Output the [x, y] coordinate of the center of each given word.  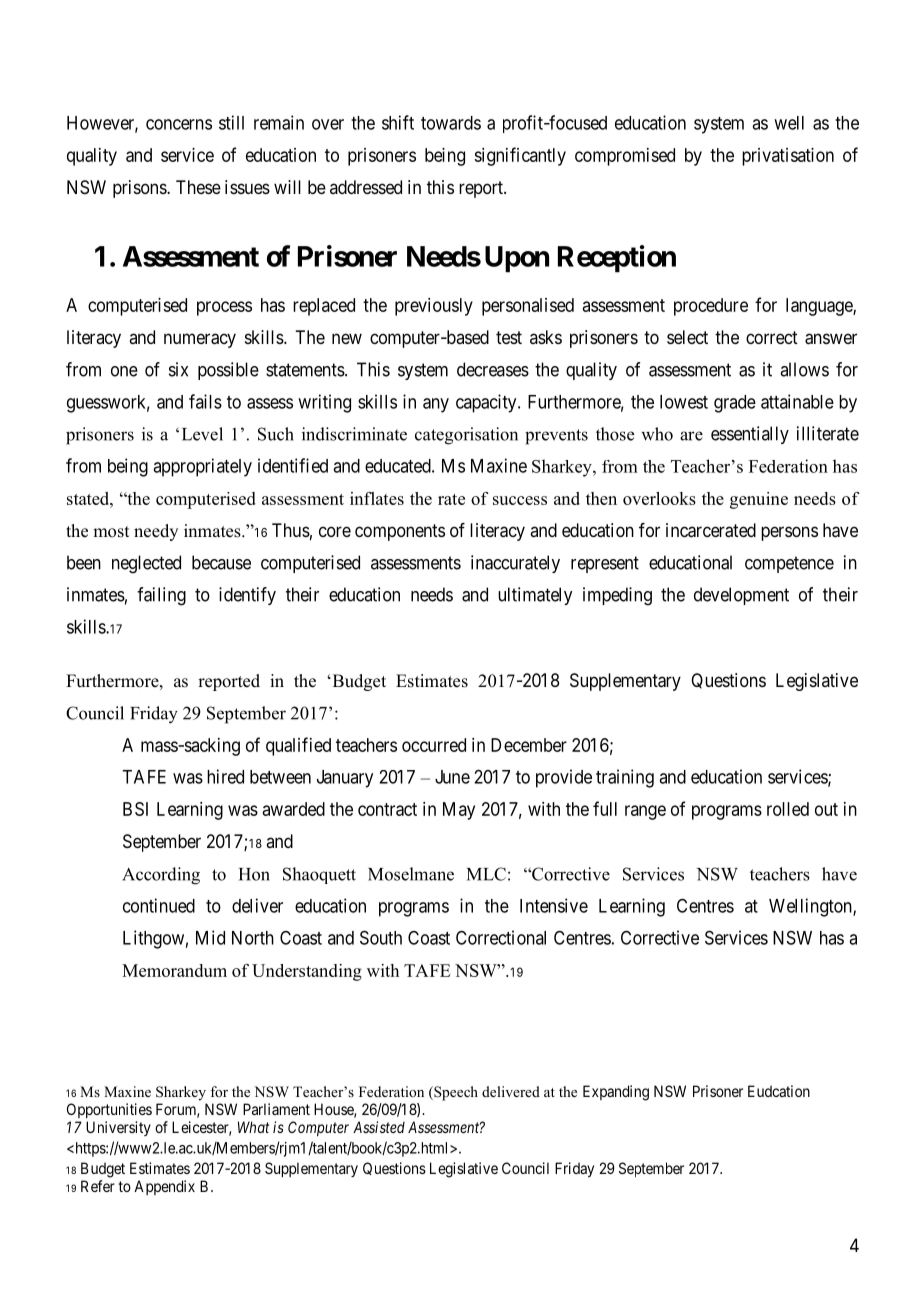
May [459, 811]
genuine [759, 500]
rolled [788, 809]
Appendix [164, 1187]
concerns [179, 124]
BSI [135, 809]
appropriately [202, 467]
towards [451, 123]
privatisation [788, 157]
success [520, 500]
